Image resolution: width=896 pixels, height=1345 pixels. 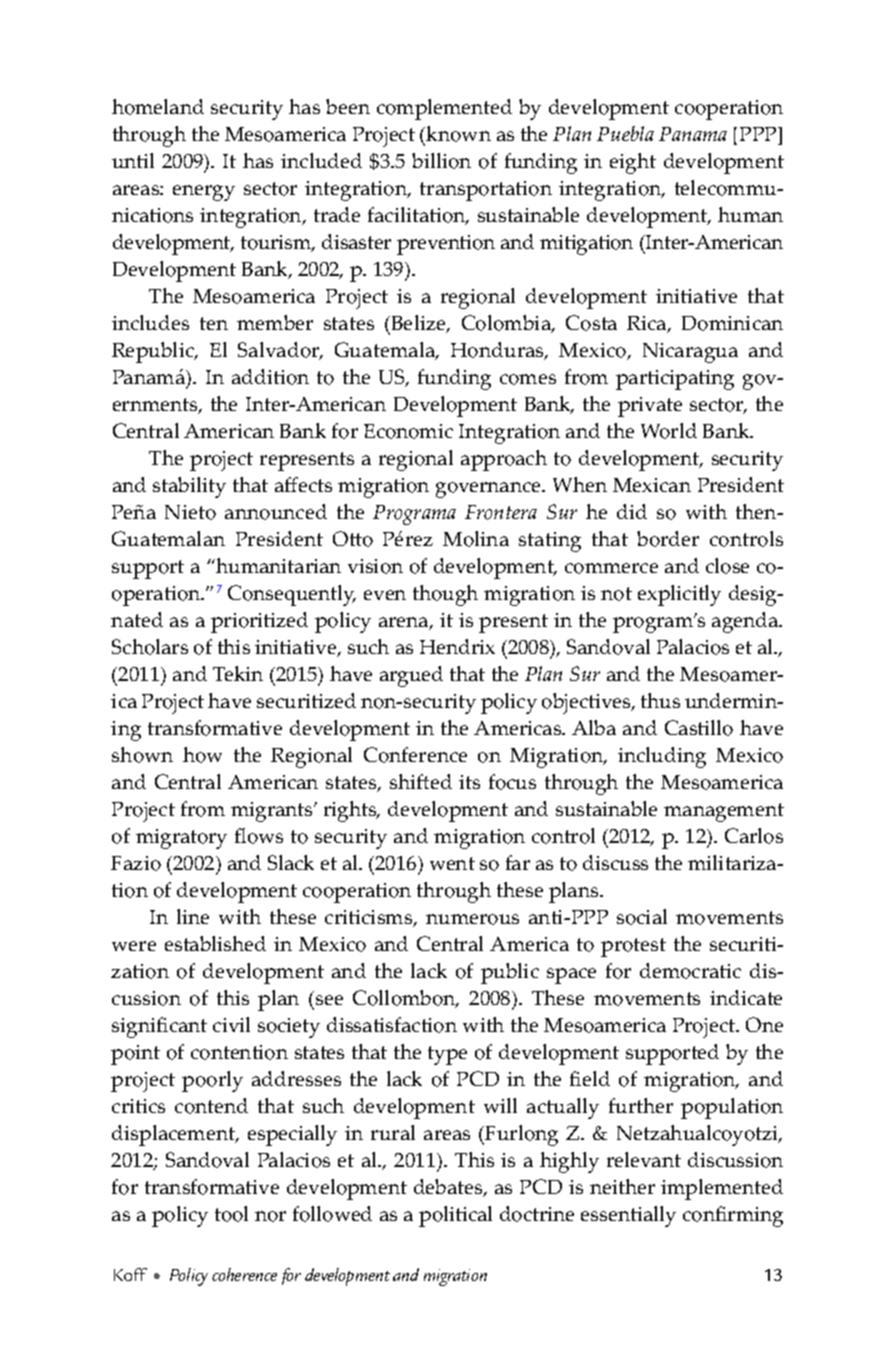 What do you see at coordinates (660, 700) in the screenshot?
I see `thus` at bounding box center [660, 700].
